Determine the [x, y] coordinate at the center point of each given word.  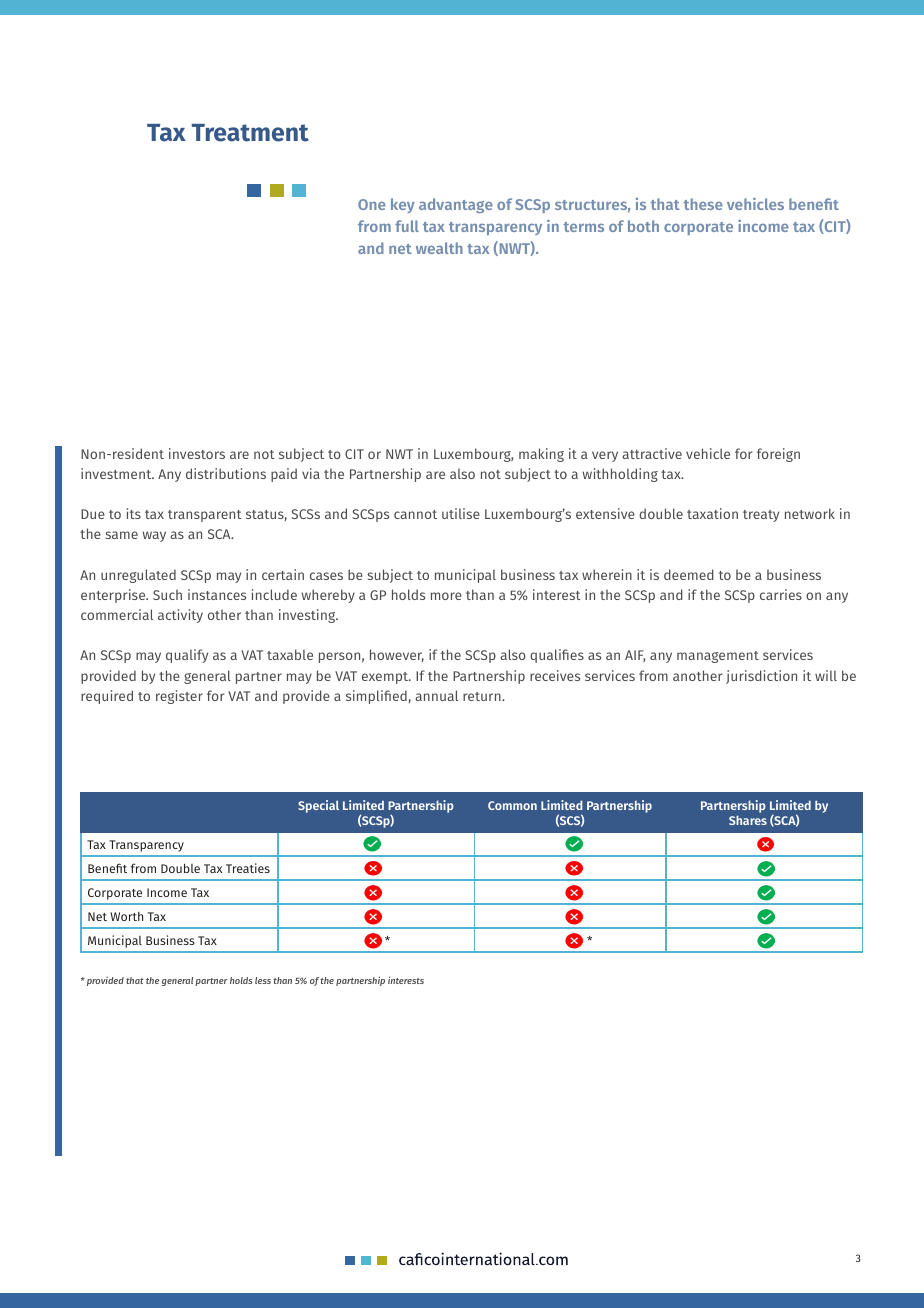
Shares [748, 820]
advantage [456, 205]
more [446, 596]
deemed [689, 574]
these [703, 204]
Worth [126, 916]
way [154, 536]
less [263, 980]
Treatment [250, 133]
